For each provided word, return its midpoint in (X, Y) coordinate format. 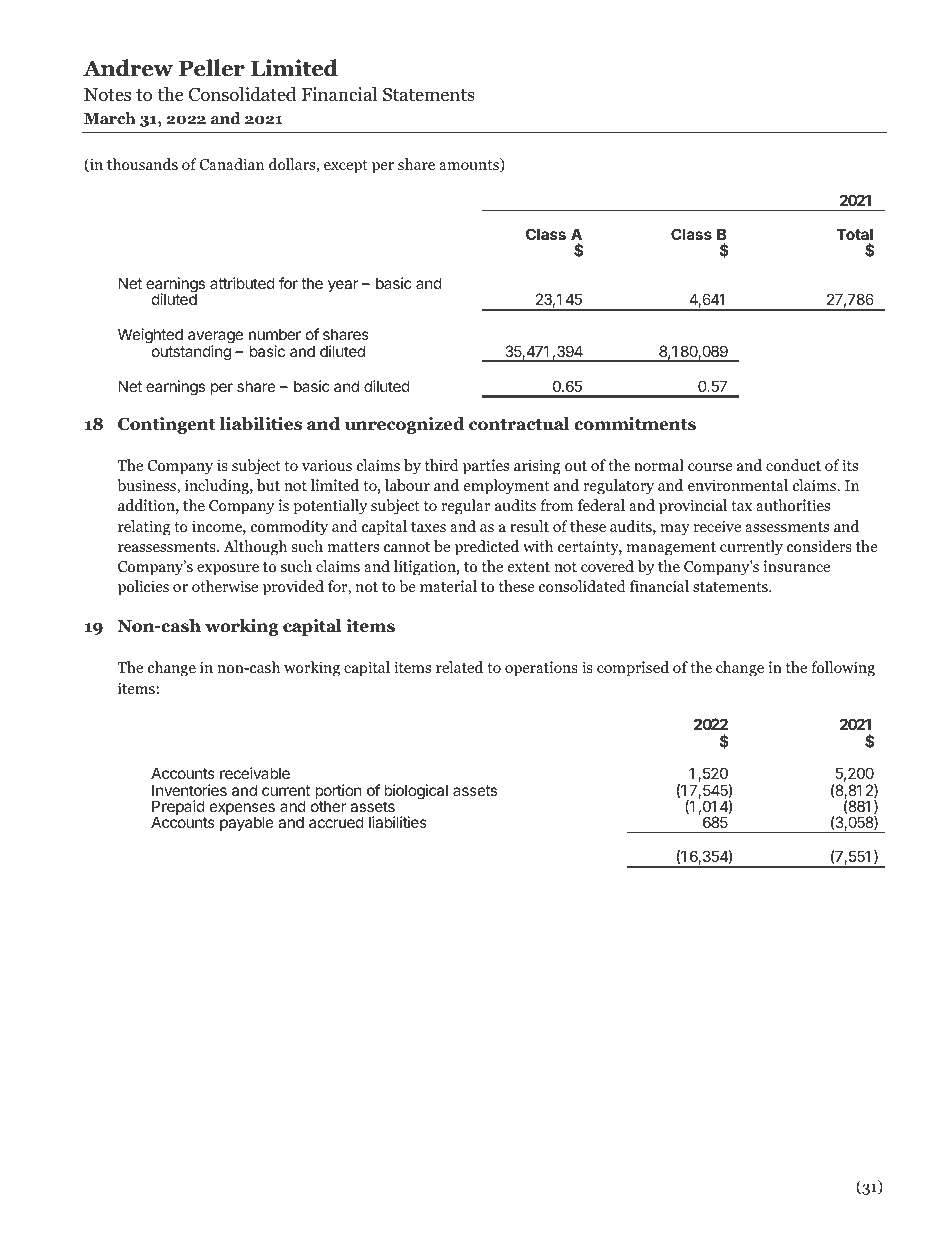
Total (855, 234)
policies (143, 588)
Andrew (128, 68)
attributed (242, 283)
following (843, 669)
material (448, 586)
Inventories (189, 790)
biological (416, 793)
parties (486, 467)
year (343, 286)
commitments (635, 424)
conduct (793, 465)
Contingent (166, 425)
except (346, 167)
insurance (797, 566)
